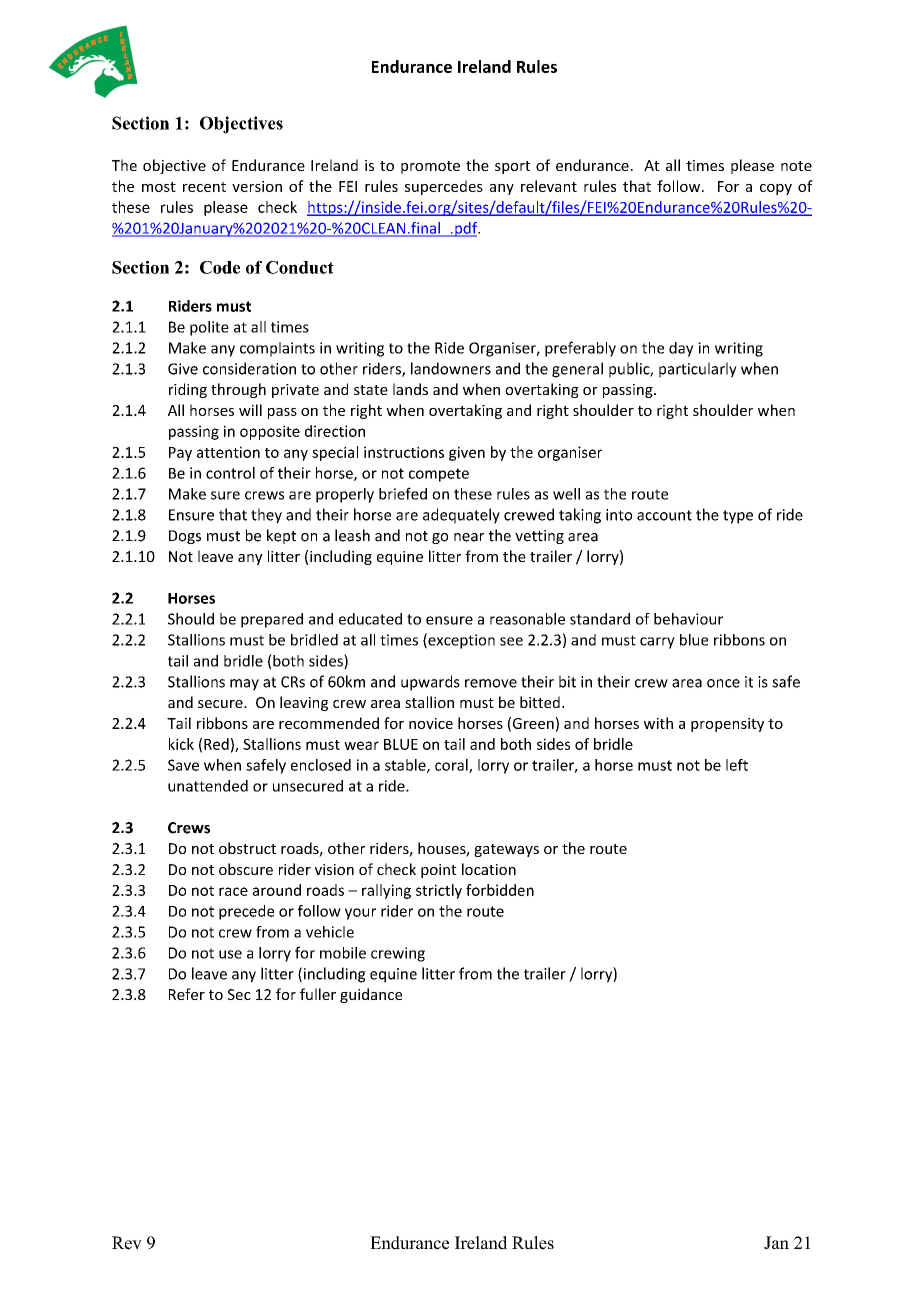  I want to click on recent, so click(204, 187).
